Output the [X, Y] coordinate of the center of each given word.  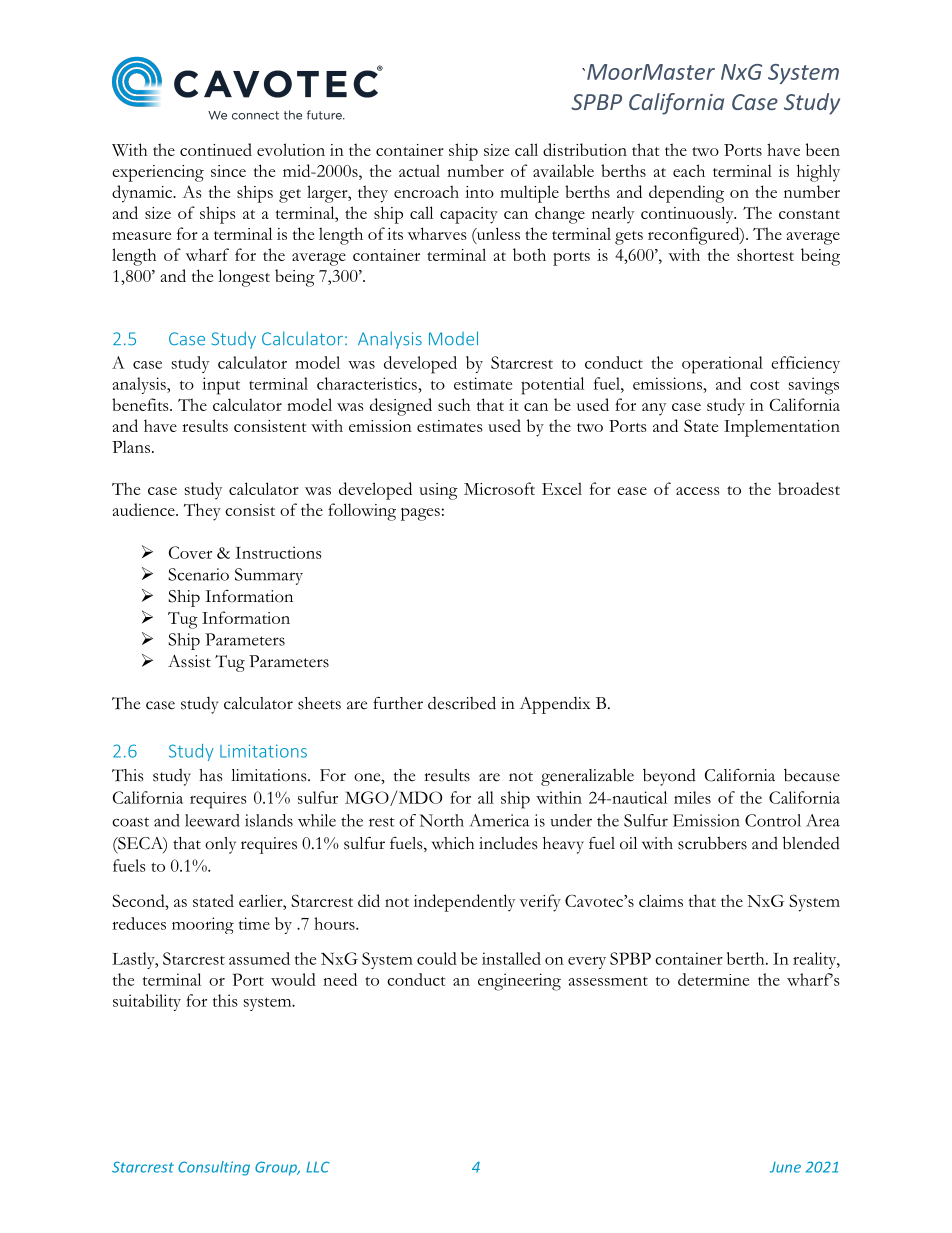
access [697, 491]
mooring [203, 925]
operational [722, 365]
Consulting [214, 1168]
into [479, 192]
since [228, 171]
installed [511, 958]
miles [692, 797]
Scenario [198, 574]
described [462, 703]
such [454, 404]
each [689, 170]
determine [713, 979]
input [221, 386]
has [210, 775]
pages [420, 514]
